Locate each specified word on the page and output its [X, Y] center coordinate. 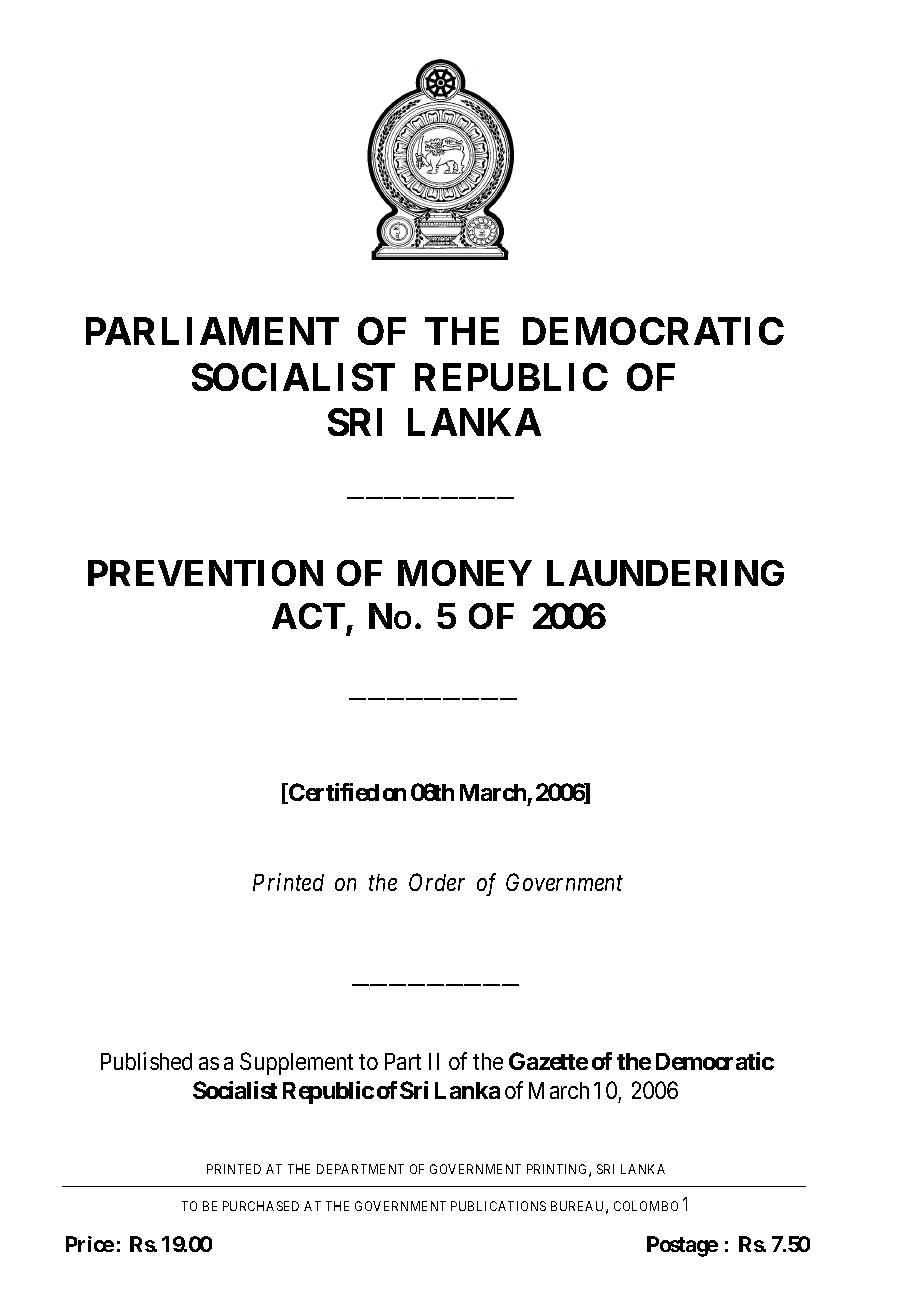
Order [437, 882]
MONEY [465, 573]
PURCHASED [261, 1206]
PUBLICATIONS [498, 1206]
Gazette [548, 1061]
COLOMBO [646, 1206]
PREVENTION [205, 573]
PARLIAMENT [212, 331]
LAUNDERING [665, 573]
